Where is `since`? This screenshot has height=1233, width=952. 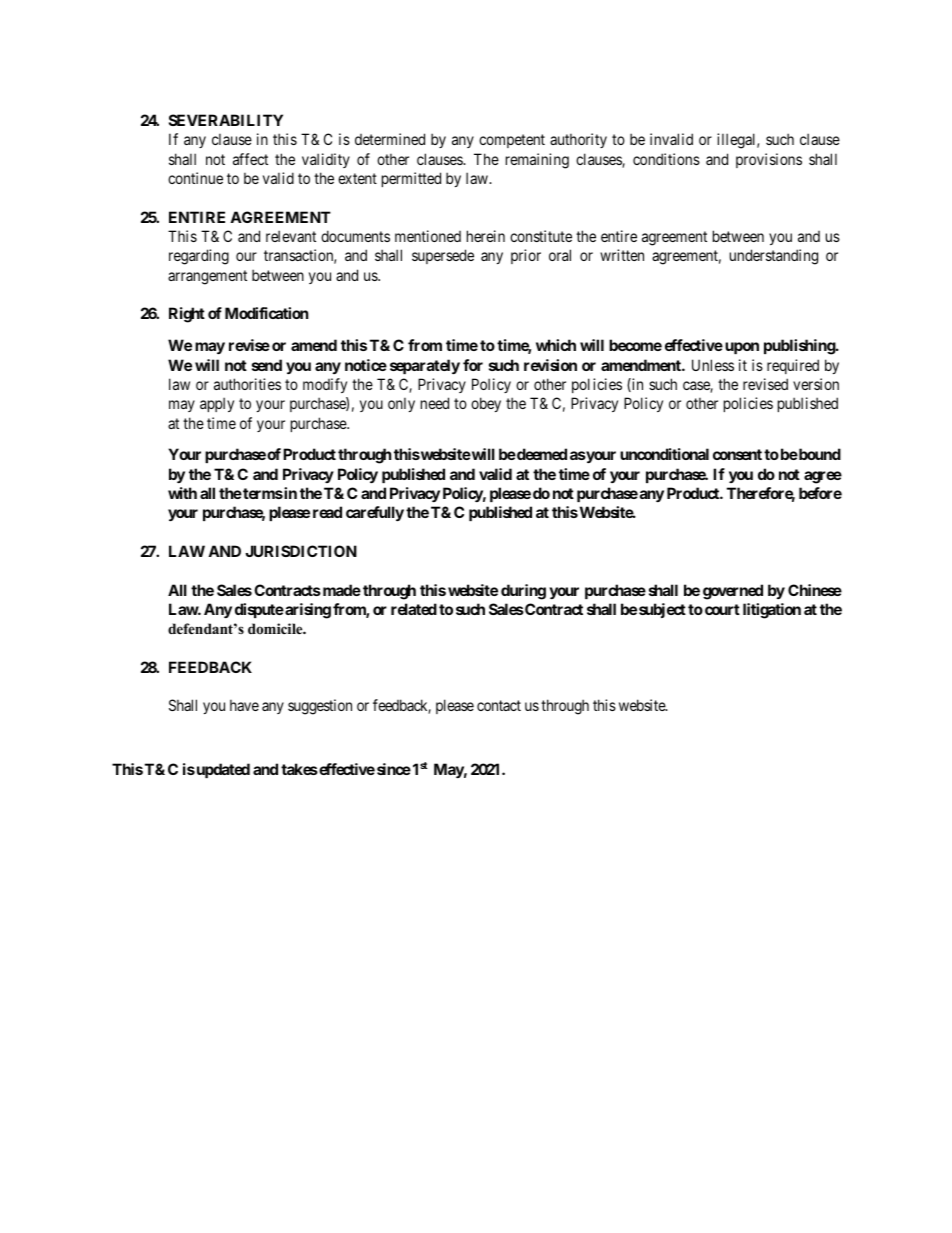
since is located at coordinates (394, 769).
